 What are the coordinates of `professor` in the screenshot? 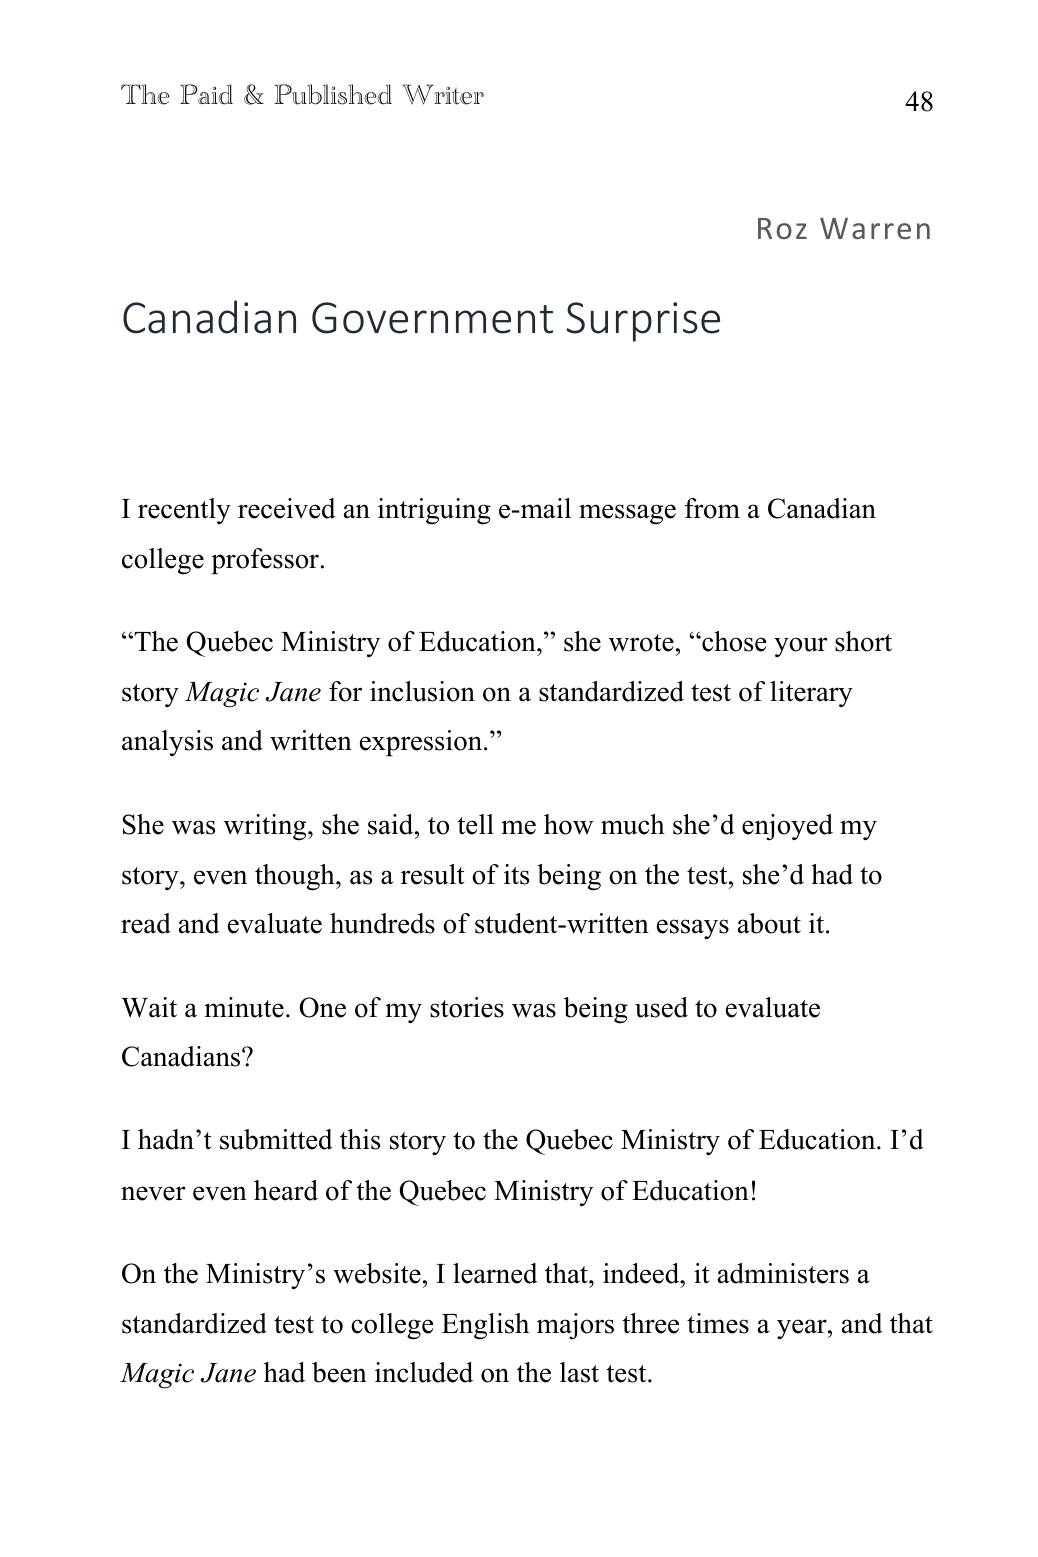 It's located at (265, 561).
